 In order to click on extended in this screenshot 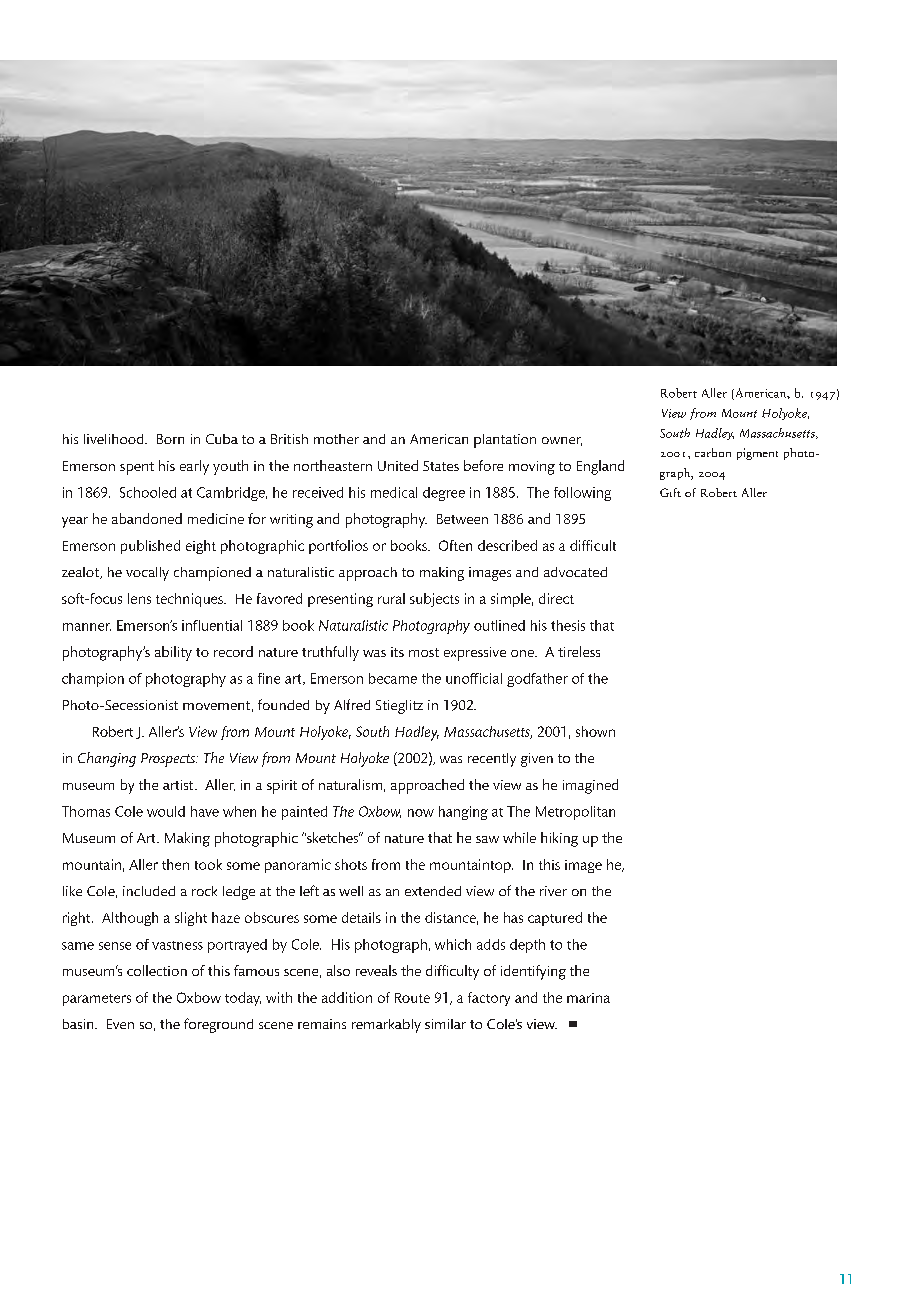, I will do `click(433, 891)`.
